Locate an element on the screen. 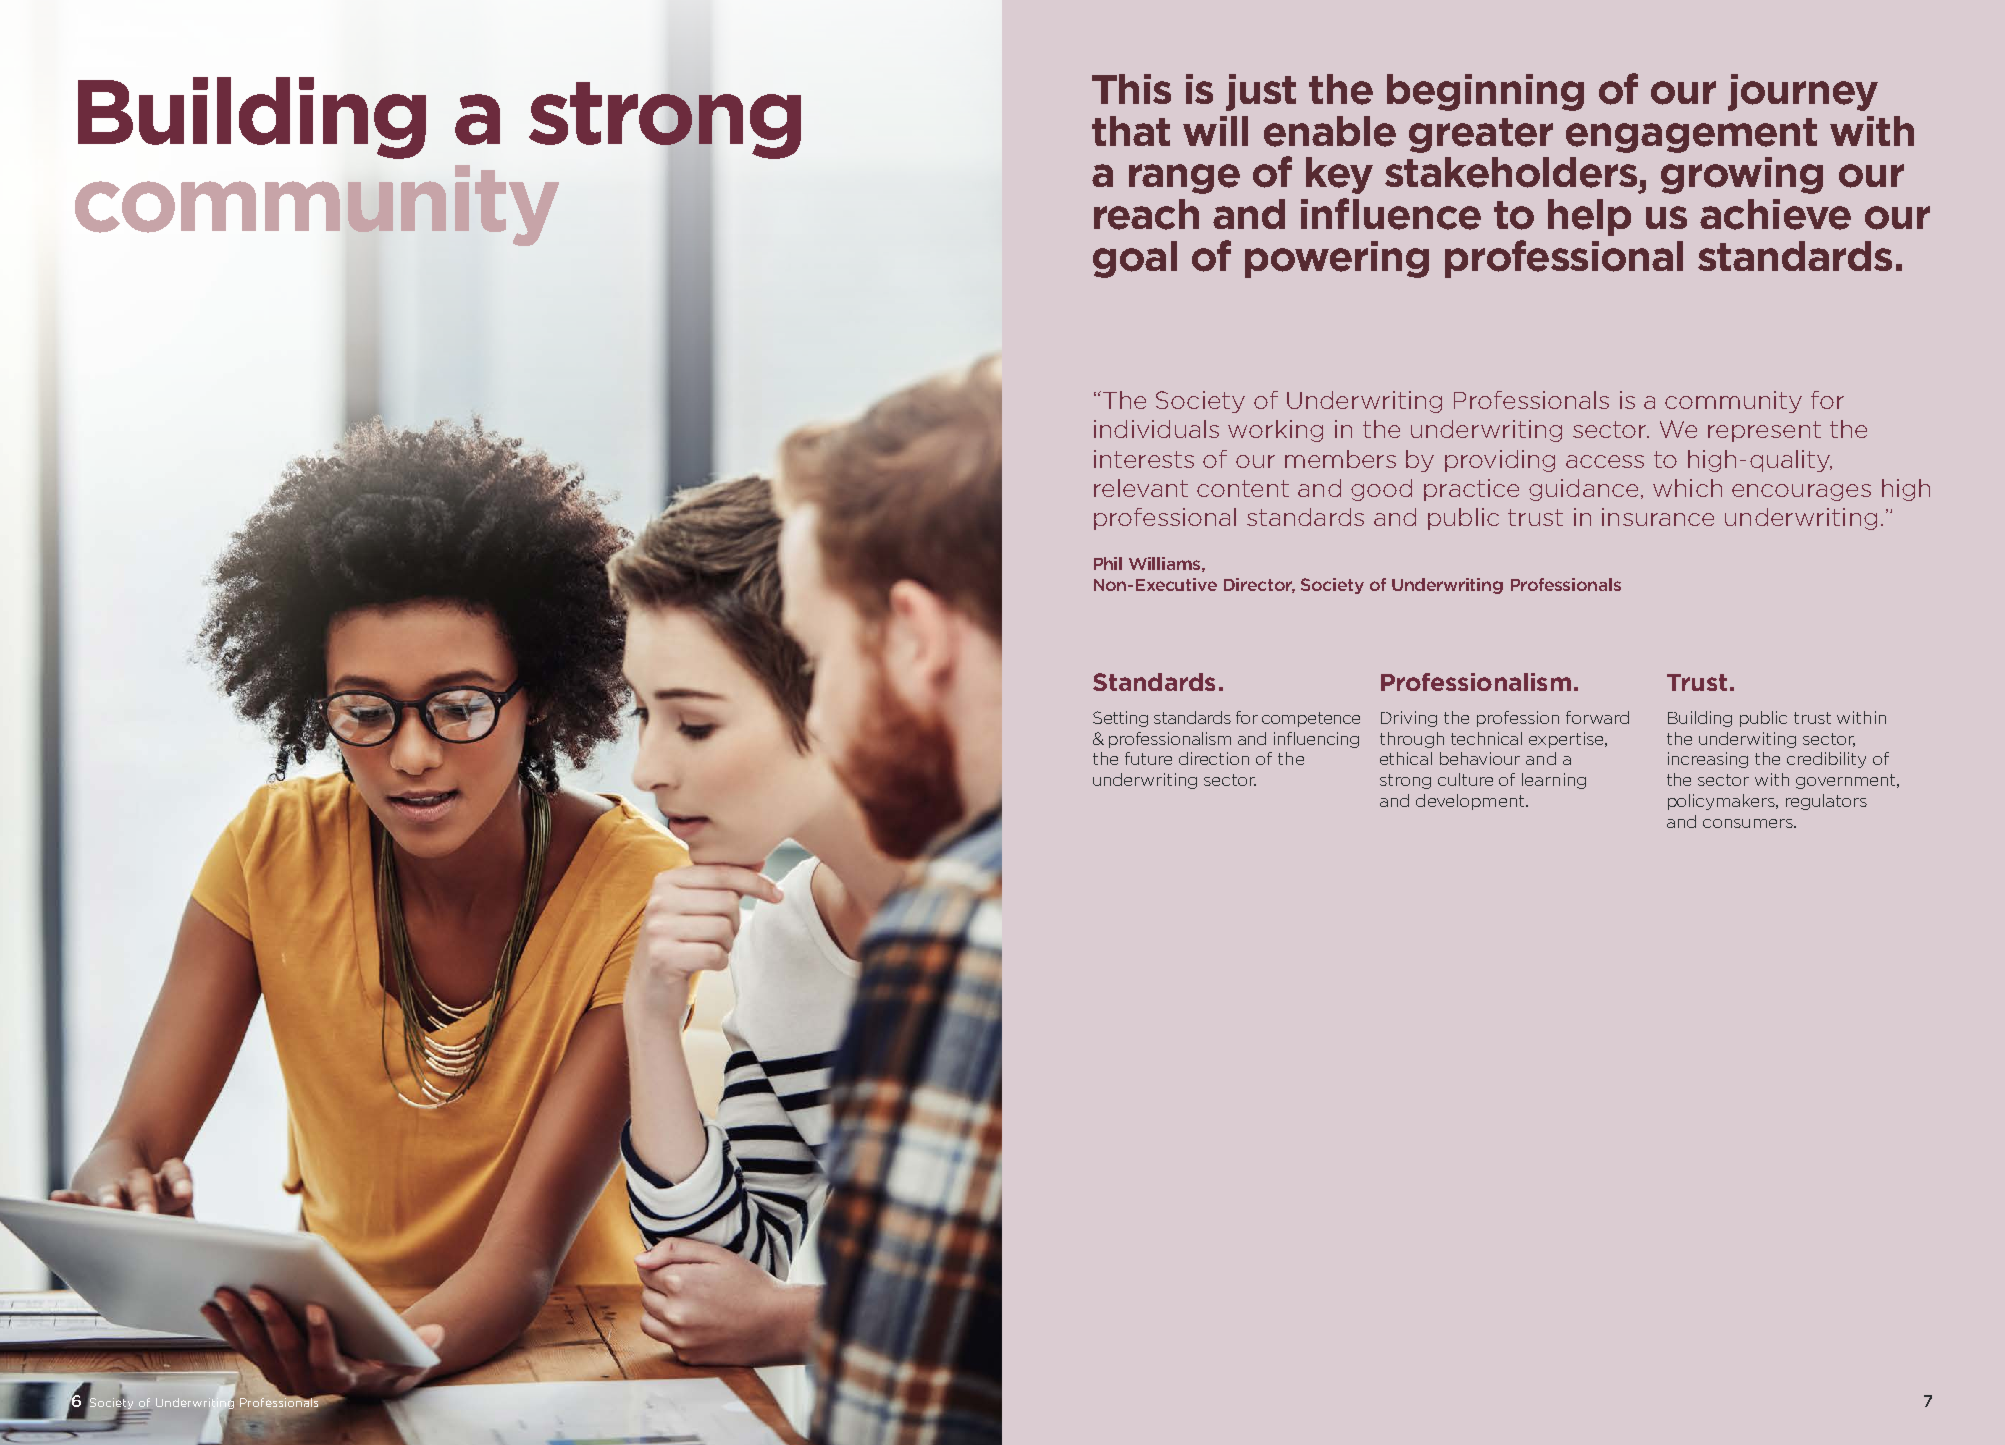 The height and width of the screenshot is (1445, 2005). beginning is located at coordinates (1485, 92).
